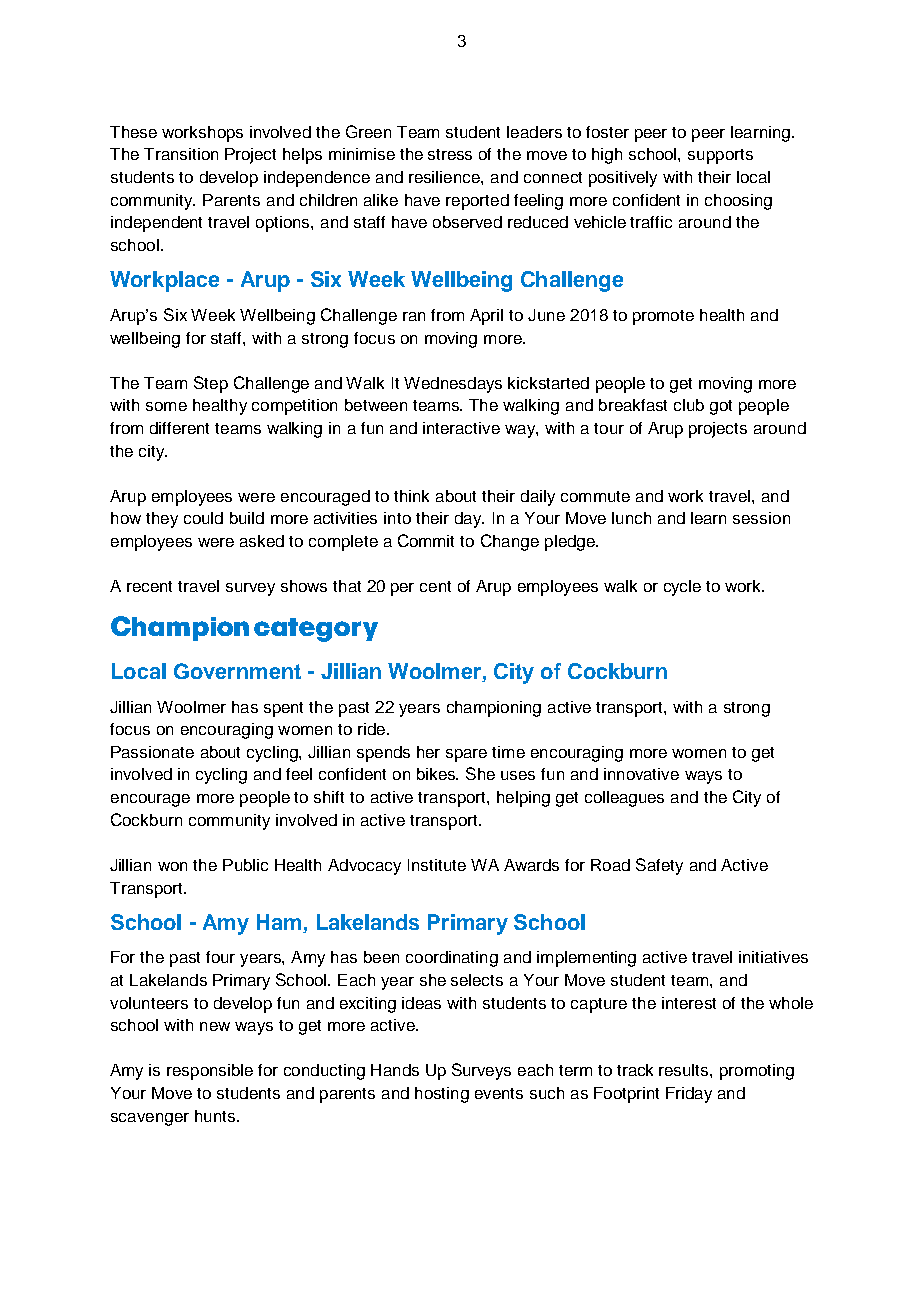 Image resolution: width=924 pixels, height=1307 pixels. What do you see at coordinates (437, 774) in the document?
I see `bikes` at bounding box center [437, 774].
